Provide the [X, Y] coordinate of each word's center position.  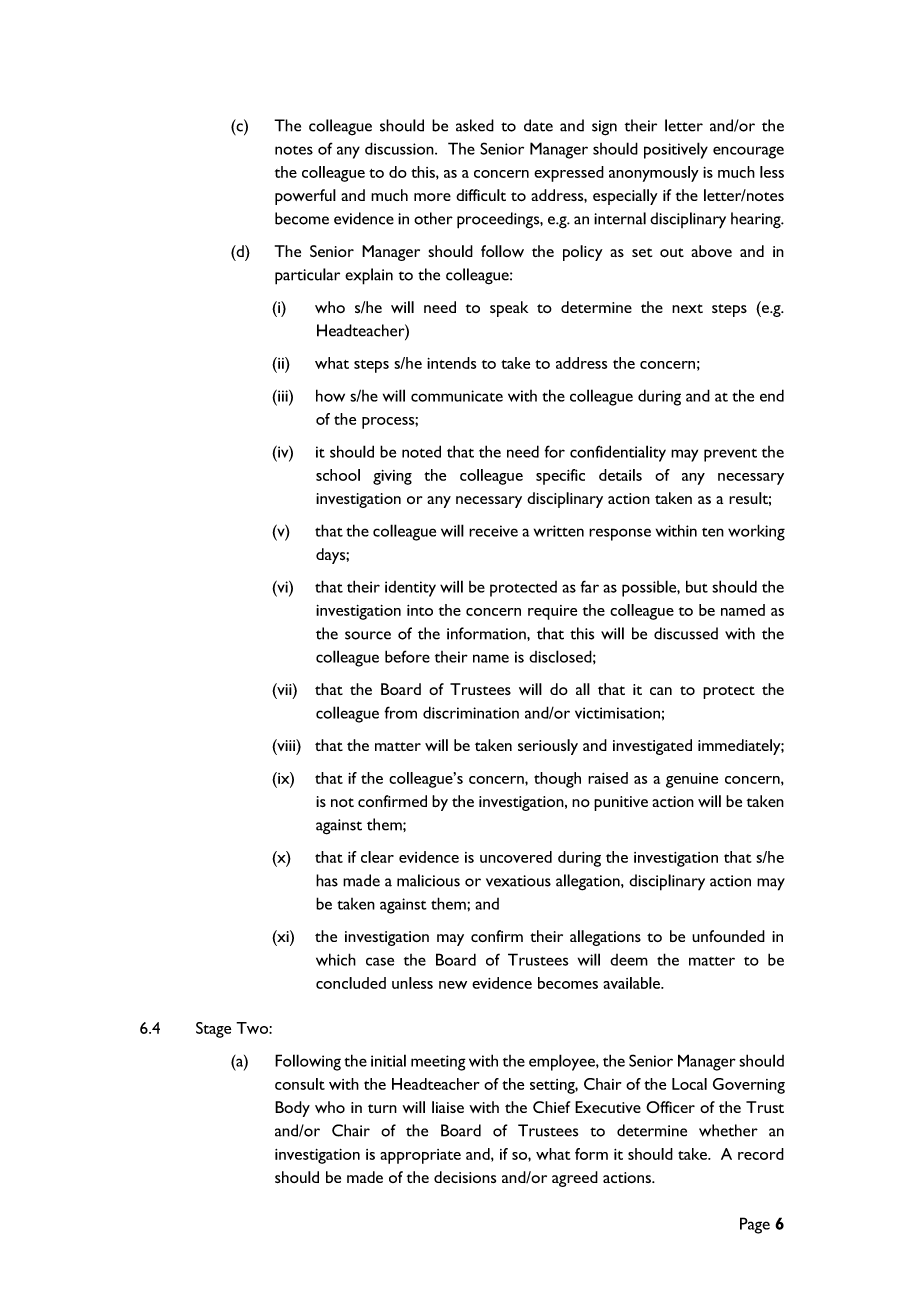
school [338, 475]
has [327, 880]
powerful [305, 197]
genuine [692, 780]
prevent [730, 455]
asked [475, 125]
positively [676, 150]
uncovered [516, 857]
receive [493, 531]
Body [292, 1109]
